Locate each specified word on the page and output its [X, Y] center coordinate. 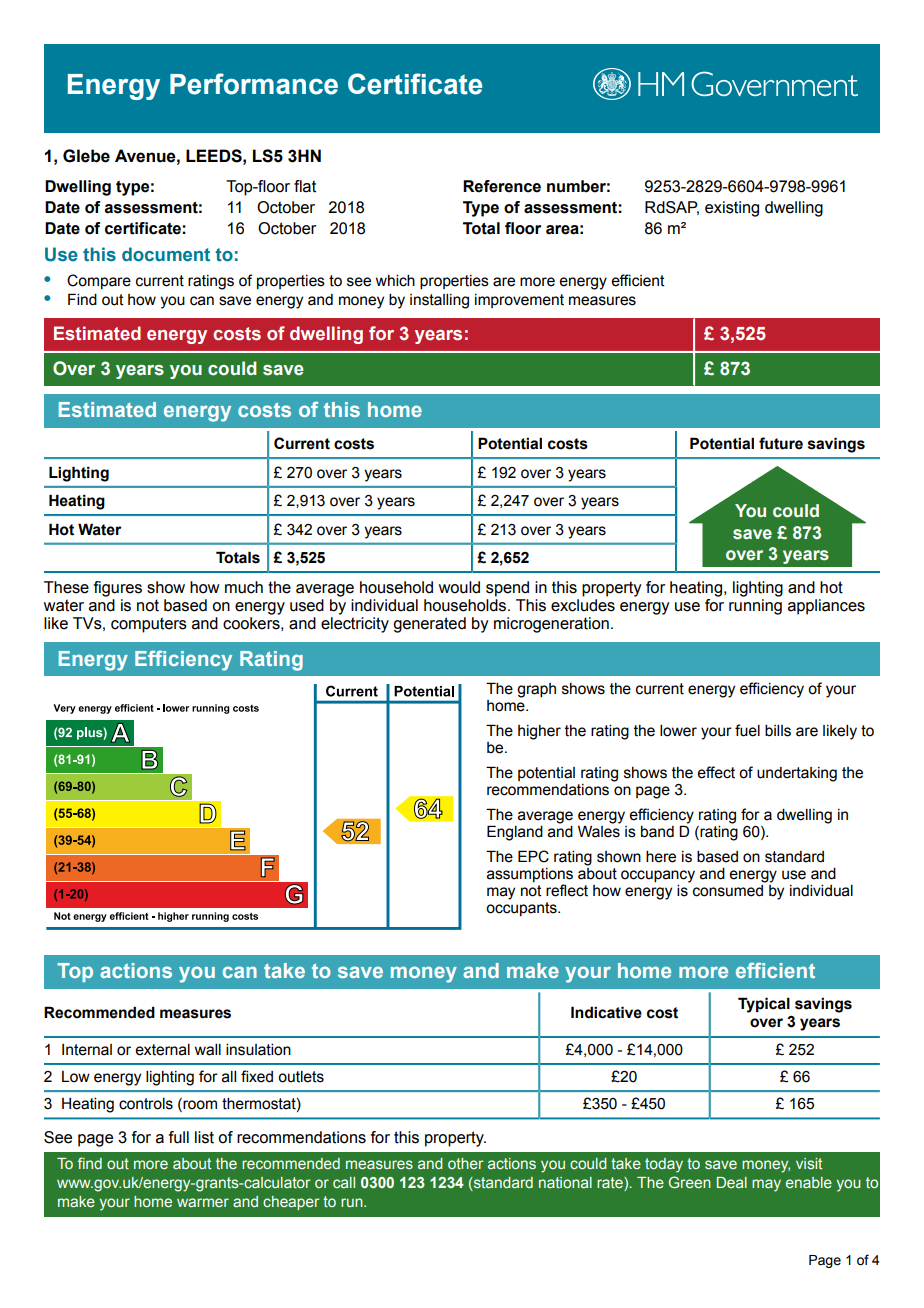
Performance [254, 84]
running [755, 607]
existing [732, 209]
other [465, 1163]
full [179, 1137]
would [459, 587]
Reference [502, 186]
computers [149, 625]
